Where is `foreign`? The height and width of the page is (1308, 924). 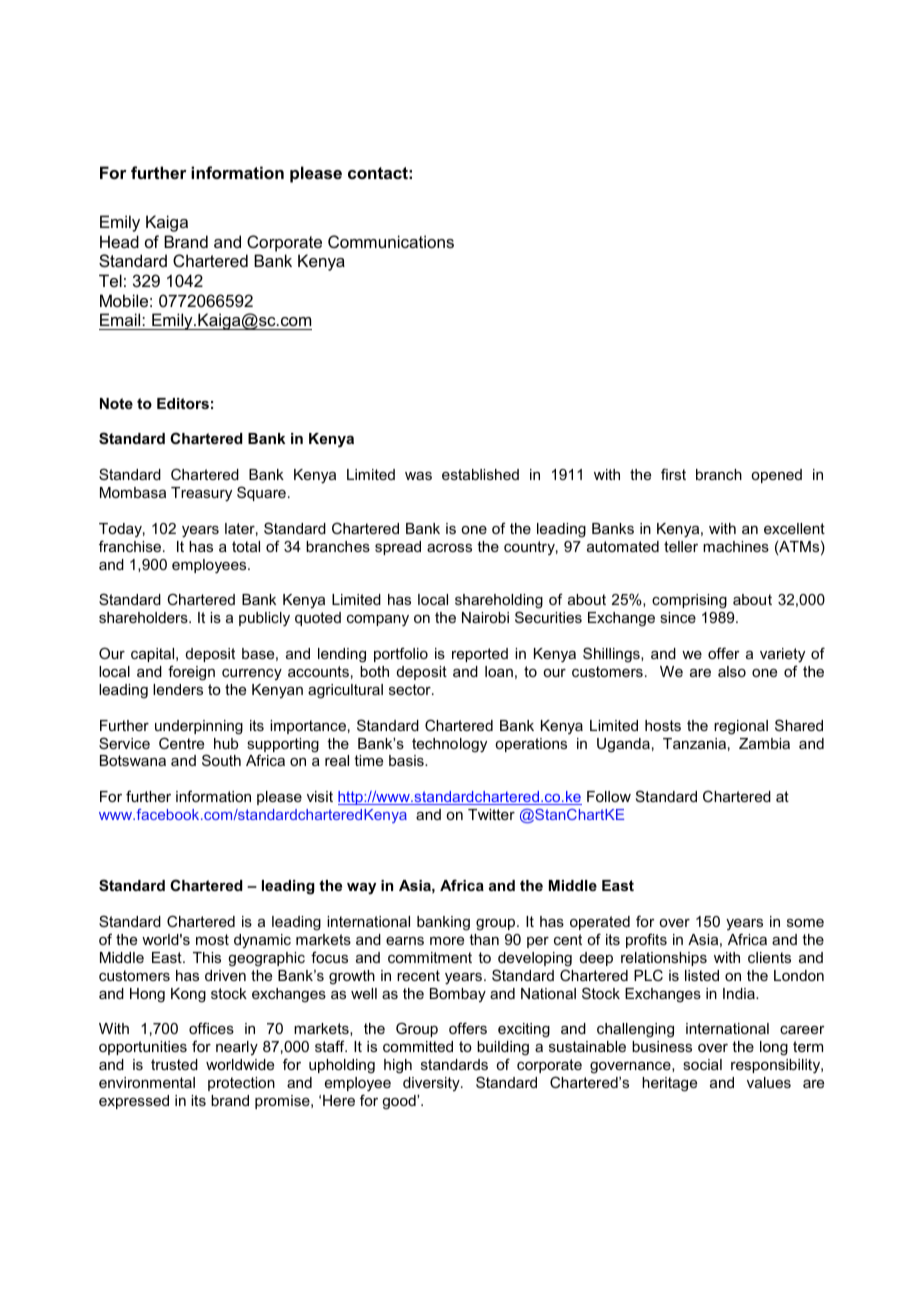 foreign is located at coordinates (191, 673).
